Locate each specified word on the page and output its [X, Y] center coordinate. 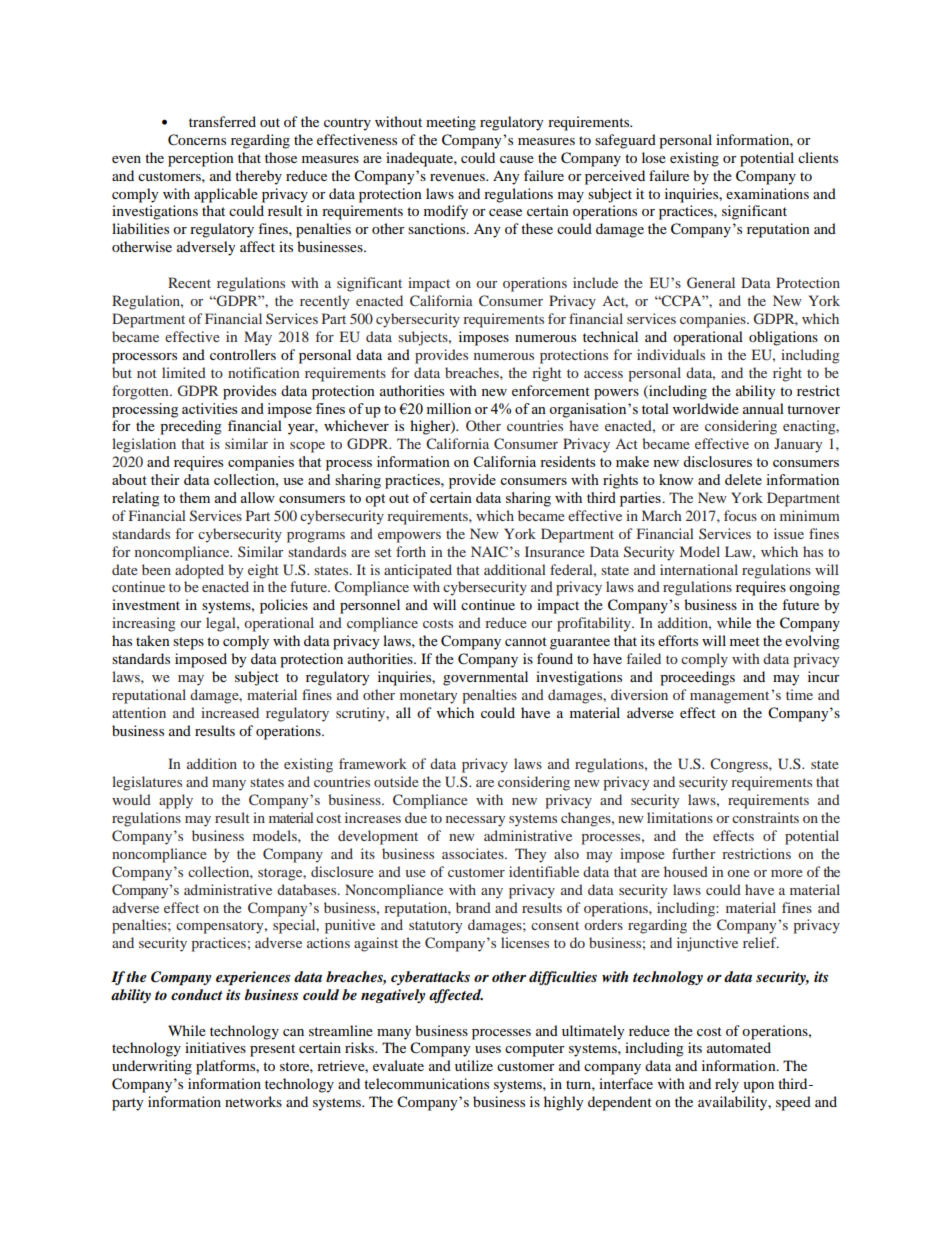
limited [184, 372]
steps [188, 643]
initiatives [215, 1047]
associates [474, 853]
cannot [526, 641]
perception [201, 159]
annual [763, 408]
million [448, 408]
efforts [678, 640]
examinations [767, 193]
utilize [474, 1065]
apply [176, 801]
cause [517, 159]
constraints [765, 817]
